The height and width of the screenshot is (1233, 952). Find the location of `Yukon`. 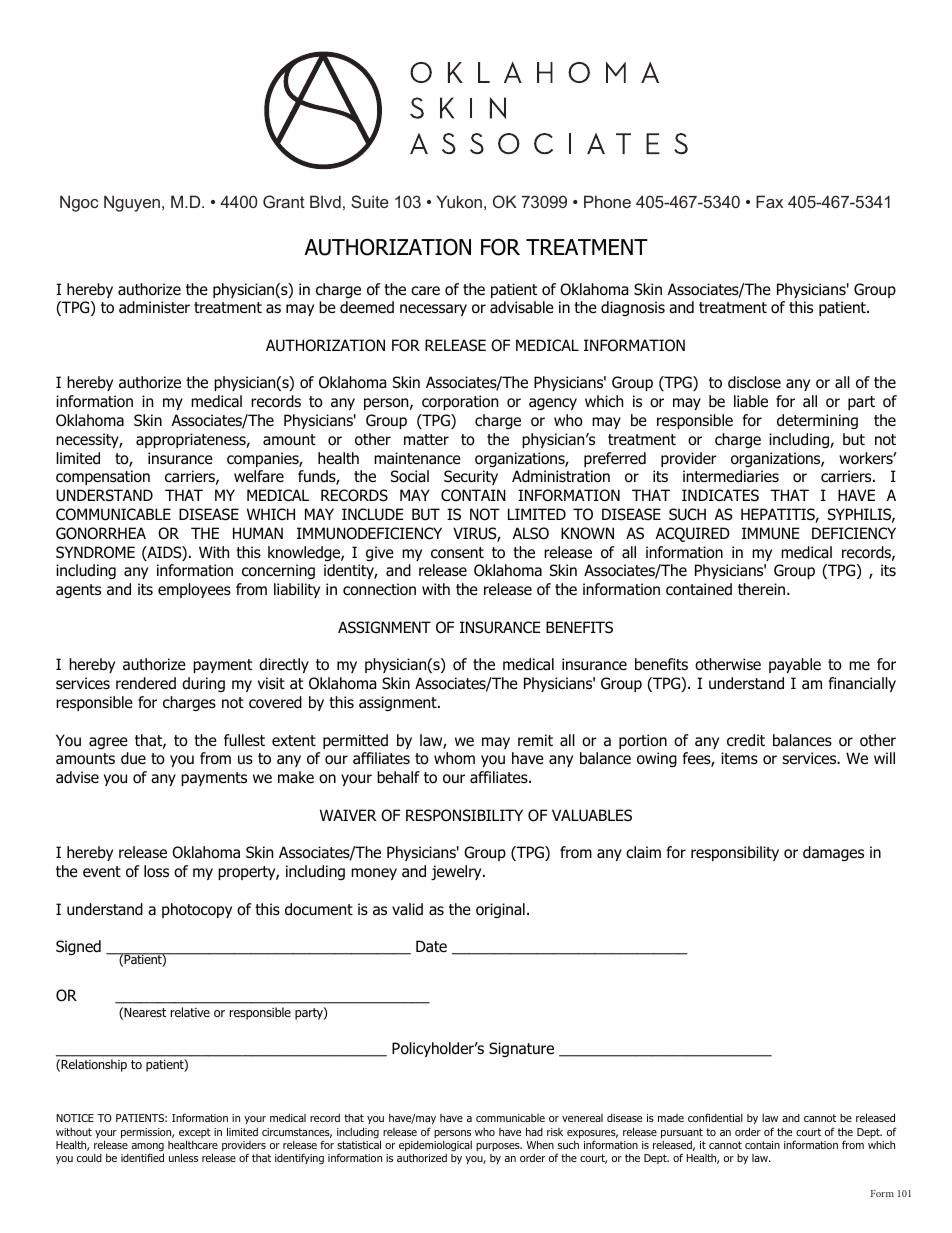

Yukon is located at coordinates (459, 201).
